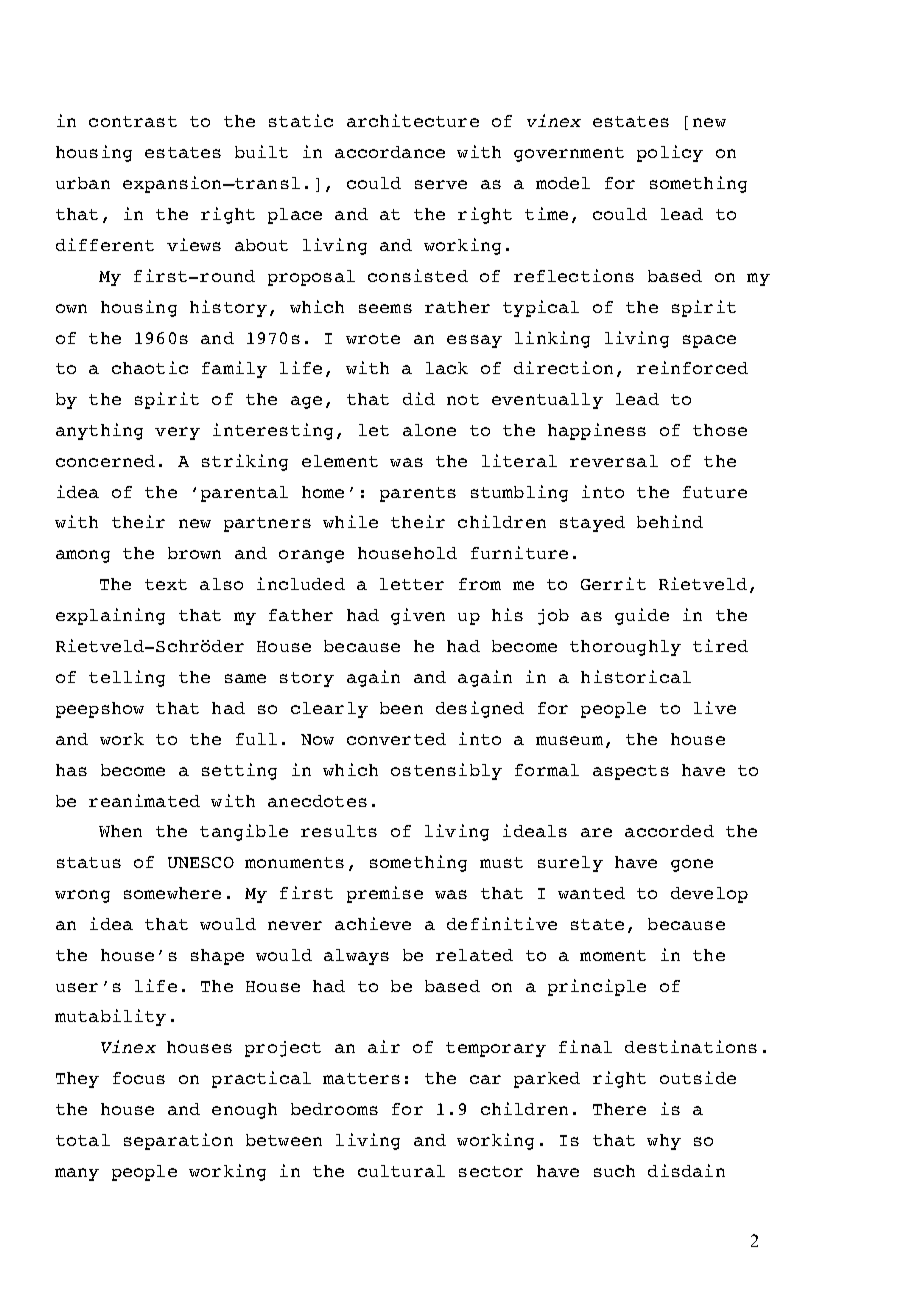 Image resolution: width=924 pixels, height=1308 pixels. I want to click on cultural, so click(401, 1171).
